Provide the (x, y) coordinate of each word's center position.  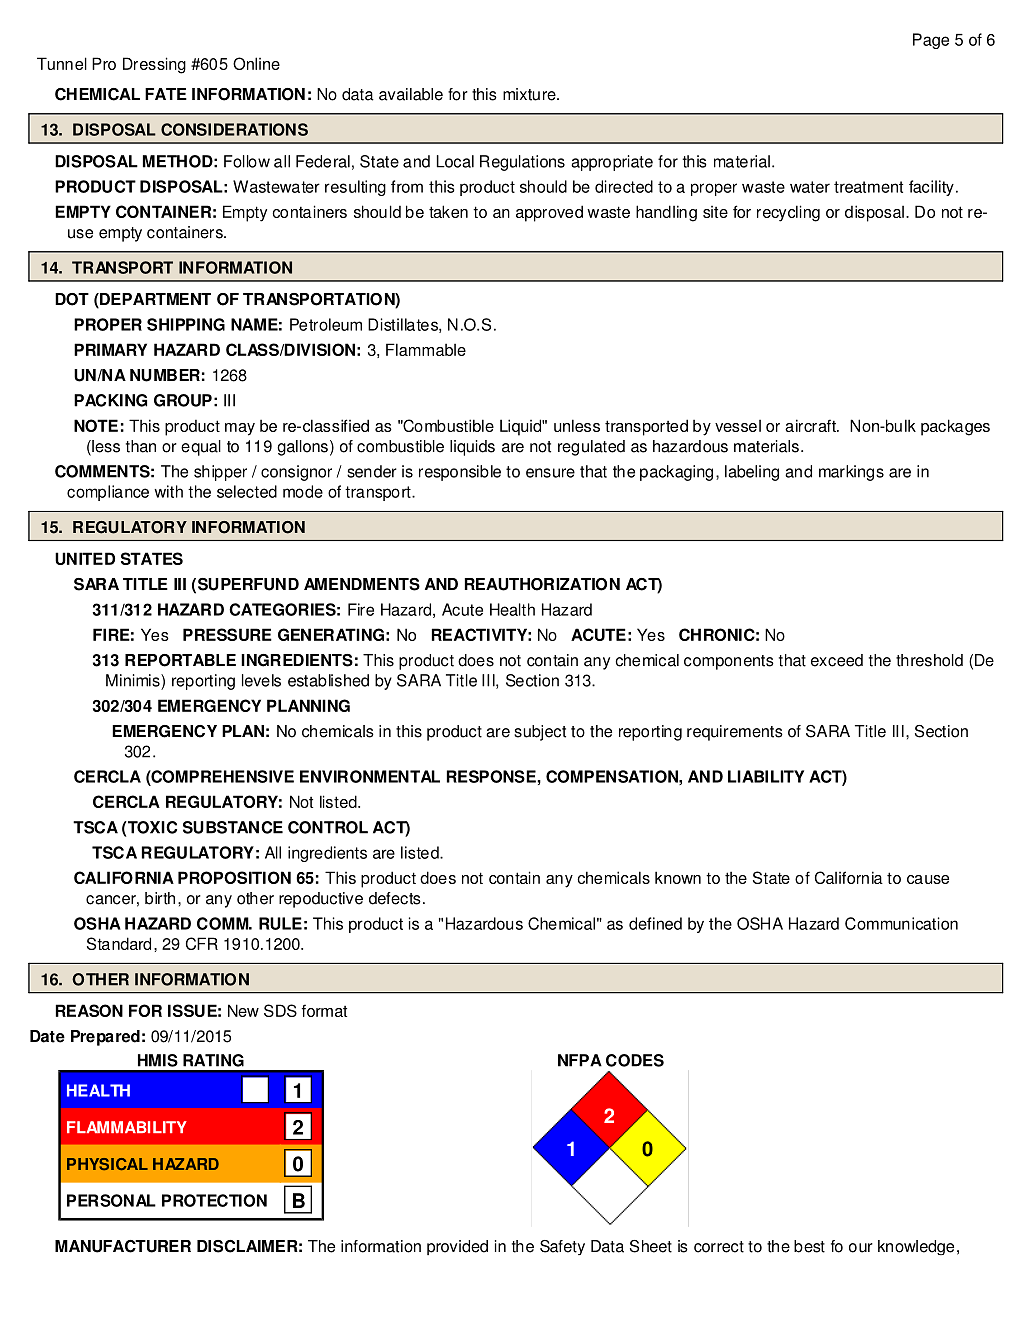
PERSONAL (111, 1200)
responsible (460, 473)
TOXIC (151, 827)
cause (928, 879)
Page (931, 41)
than (141, 446)
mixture (530, 94)
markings (851, 473)
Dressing (154, 65)
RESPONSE (492, 776)
